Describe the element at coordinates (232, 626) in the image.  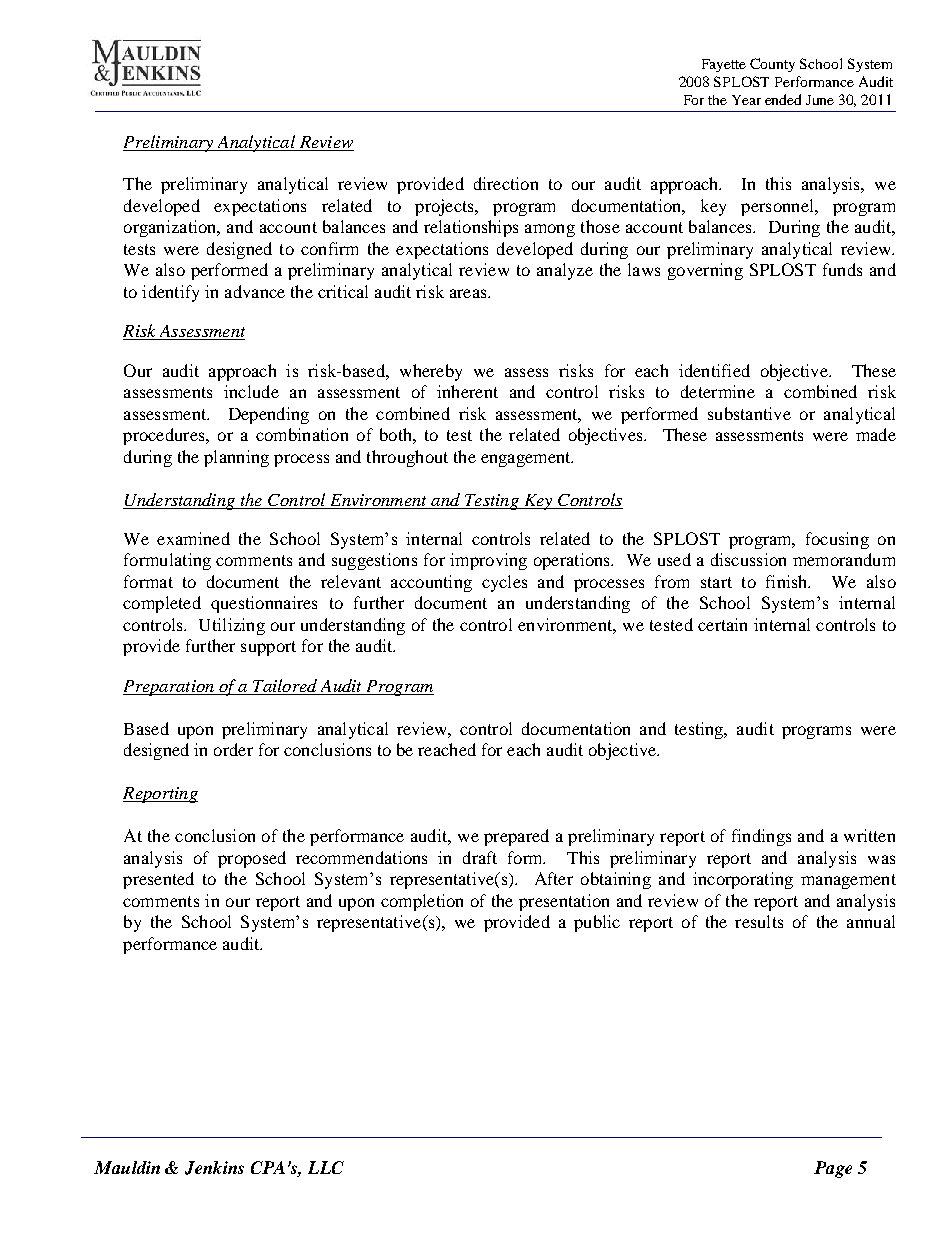
I see `Utilizing` at that location.
